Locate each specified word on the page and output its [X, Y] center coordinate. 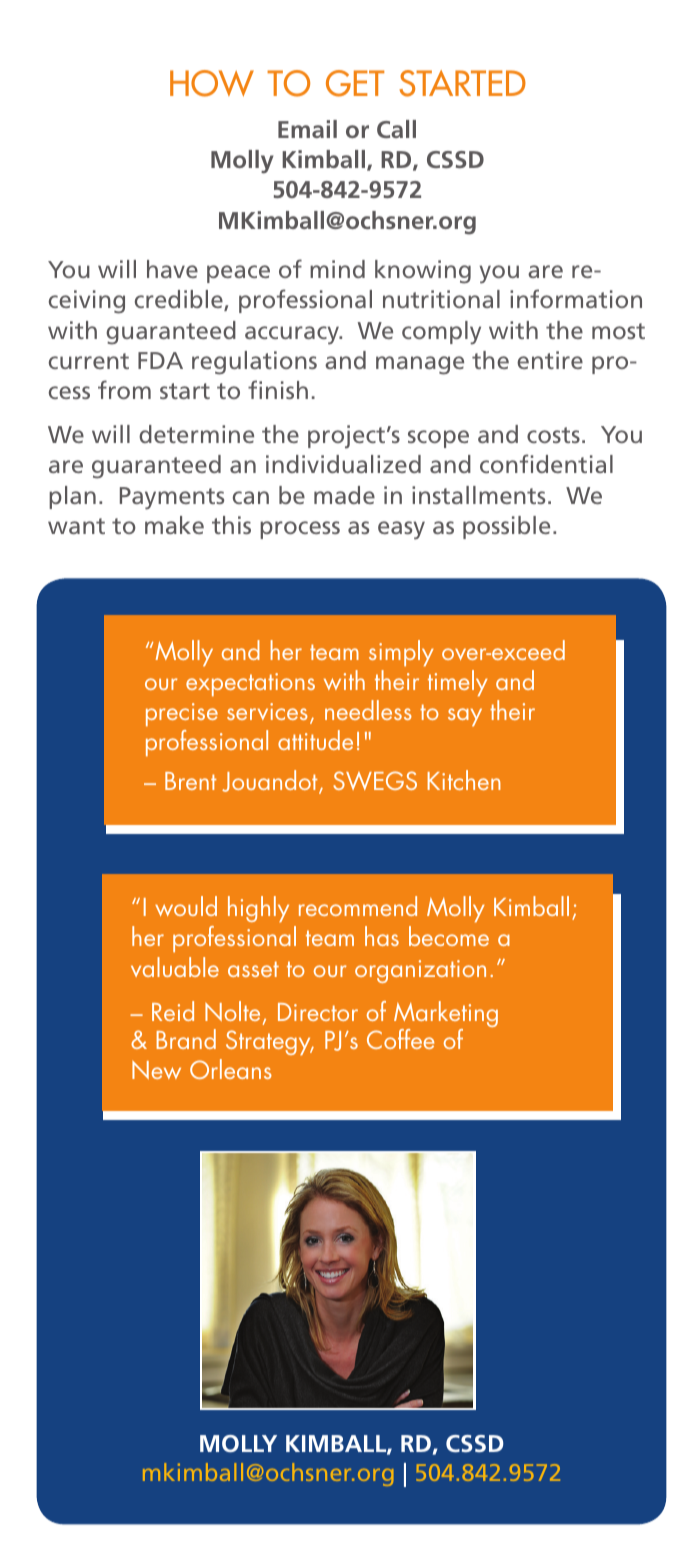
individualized [343, 464]
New [156, 1070]
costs [553, 435]
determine [196, 434]
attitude [315, 740]
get [355, 83]
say [465, 717]
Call [396, 129]
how [212, 83]
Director [318, 1012]
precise [182, 714]
